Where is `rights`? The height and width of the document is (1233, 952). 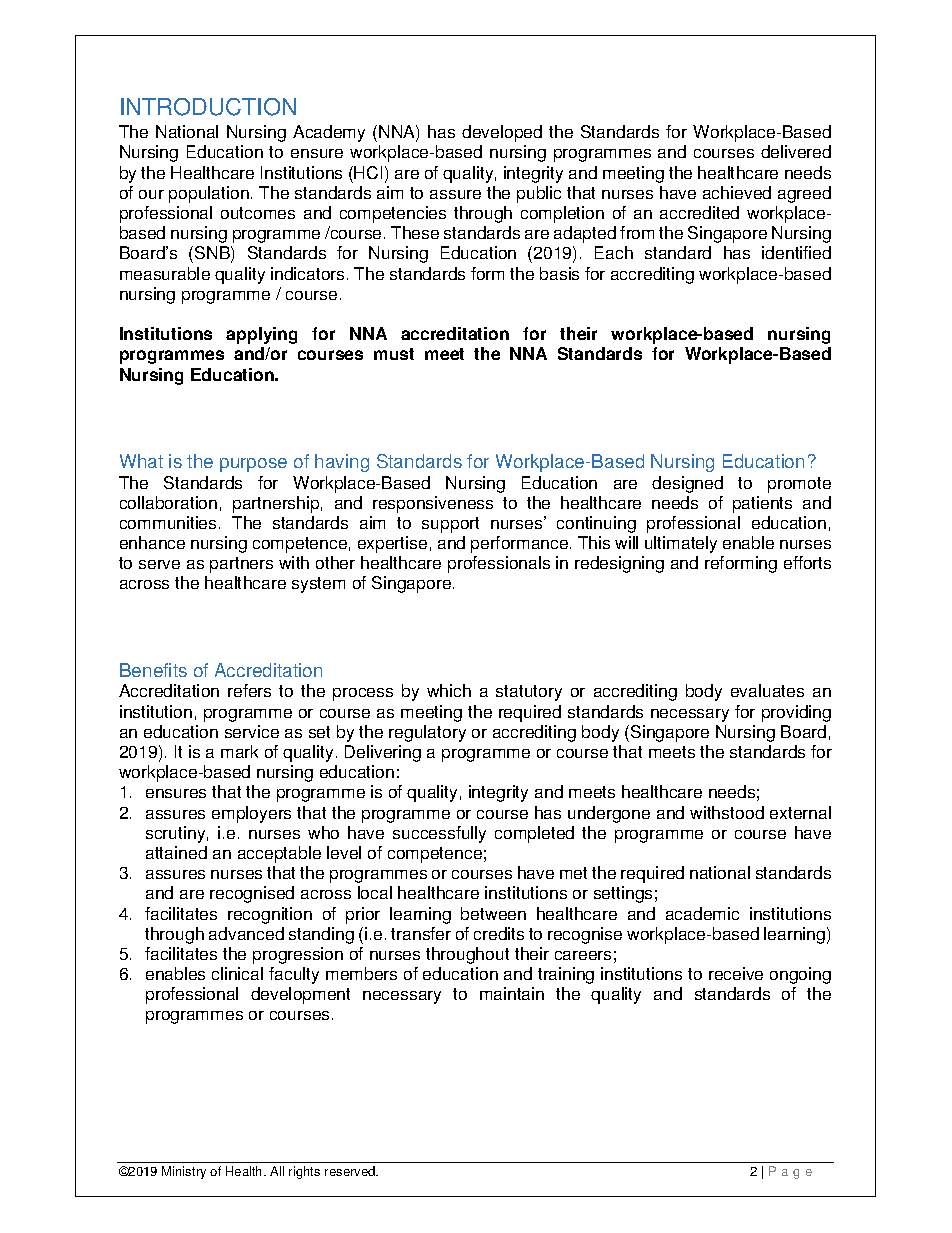
rights is located at coordinates (304, 1172).
